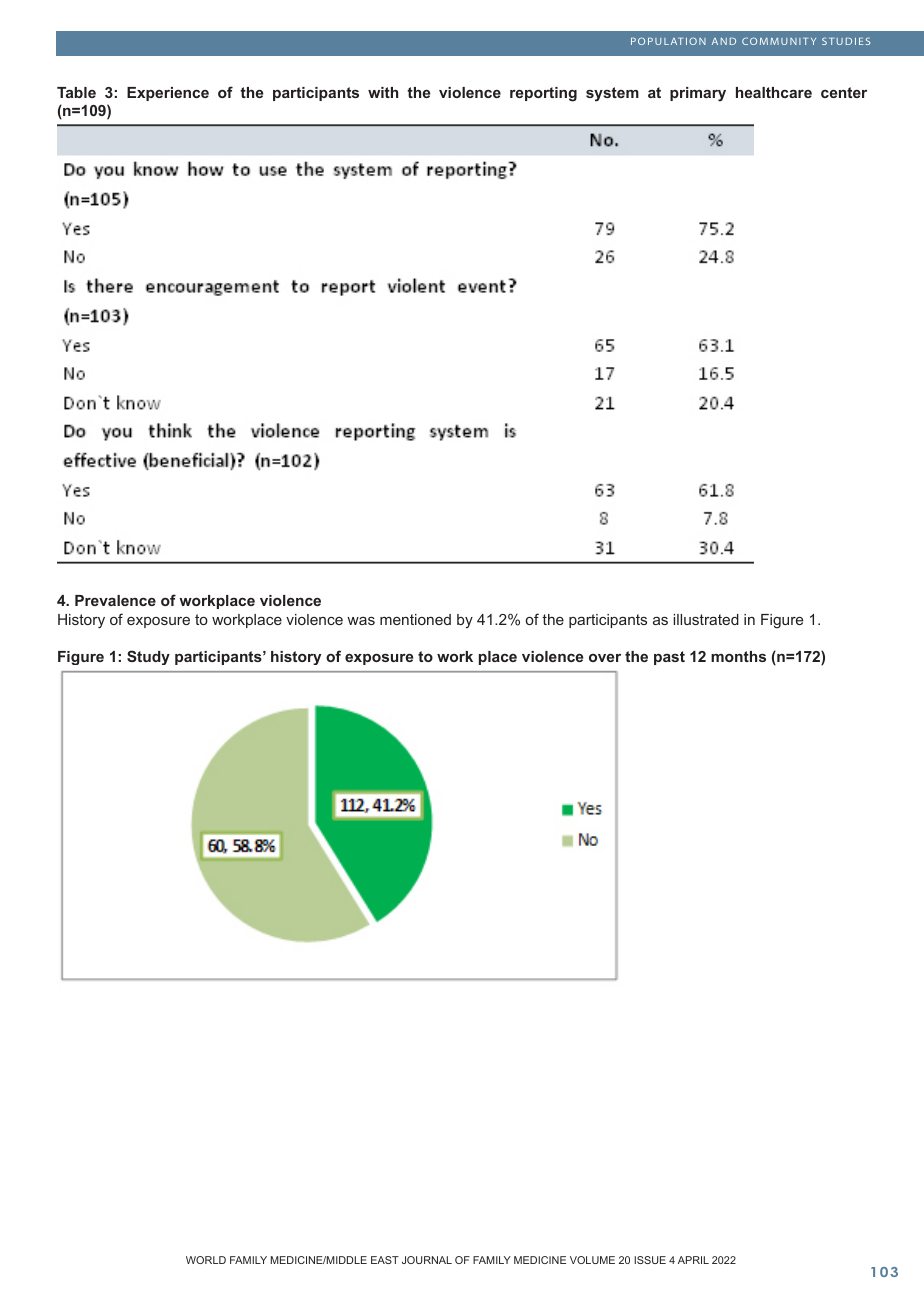  What do you see at coordinates (698, 94) in the screenshot?
I see `primary` at bounding box center [698, 94].
